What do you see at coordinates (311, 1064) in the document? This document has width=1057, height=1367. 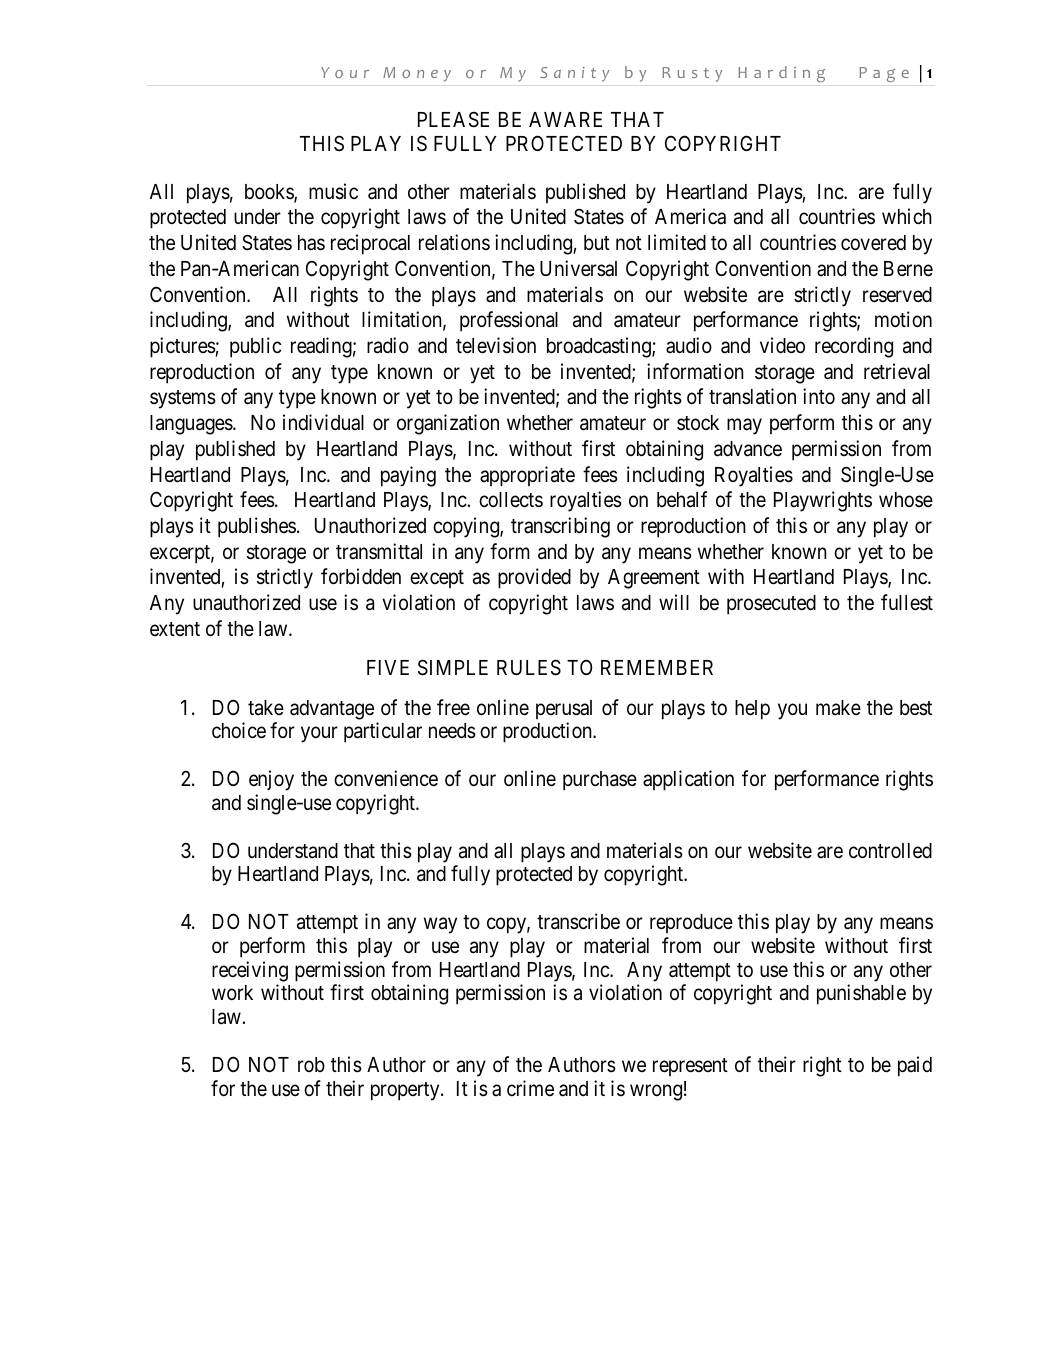 I see `rob` at bounding box center [311, 1064].
